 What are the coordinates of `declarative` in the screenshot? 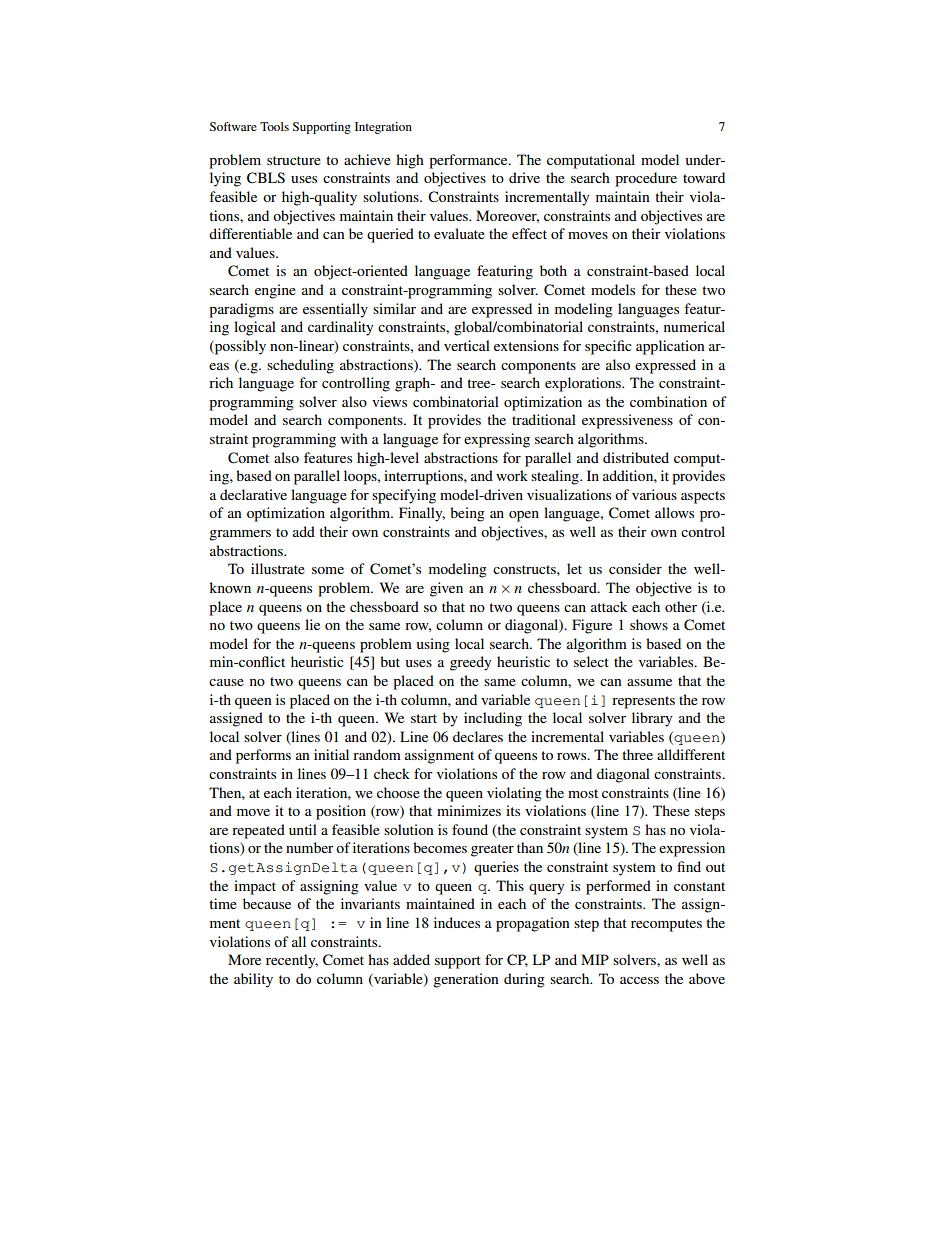 It's located at (253, 494).
